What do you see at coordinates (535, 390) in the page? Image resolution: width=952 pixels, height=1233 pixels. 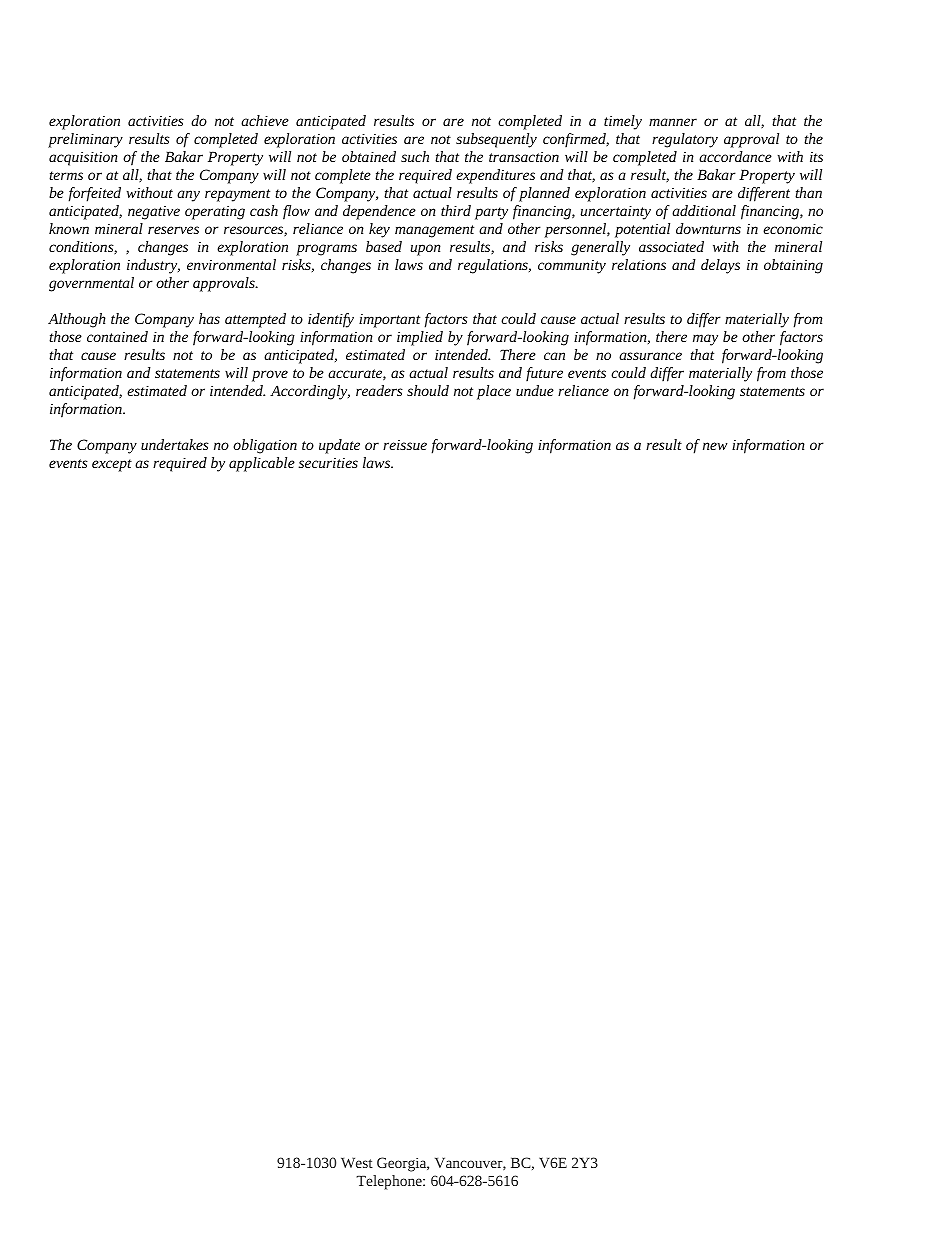 I see `undue` at bounding box center [535, 390].
